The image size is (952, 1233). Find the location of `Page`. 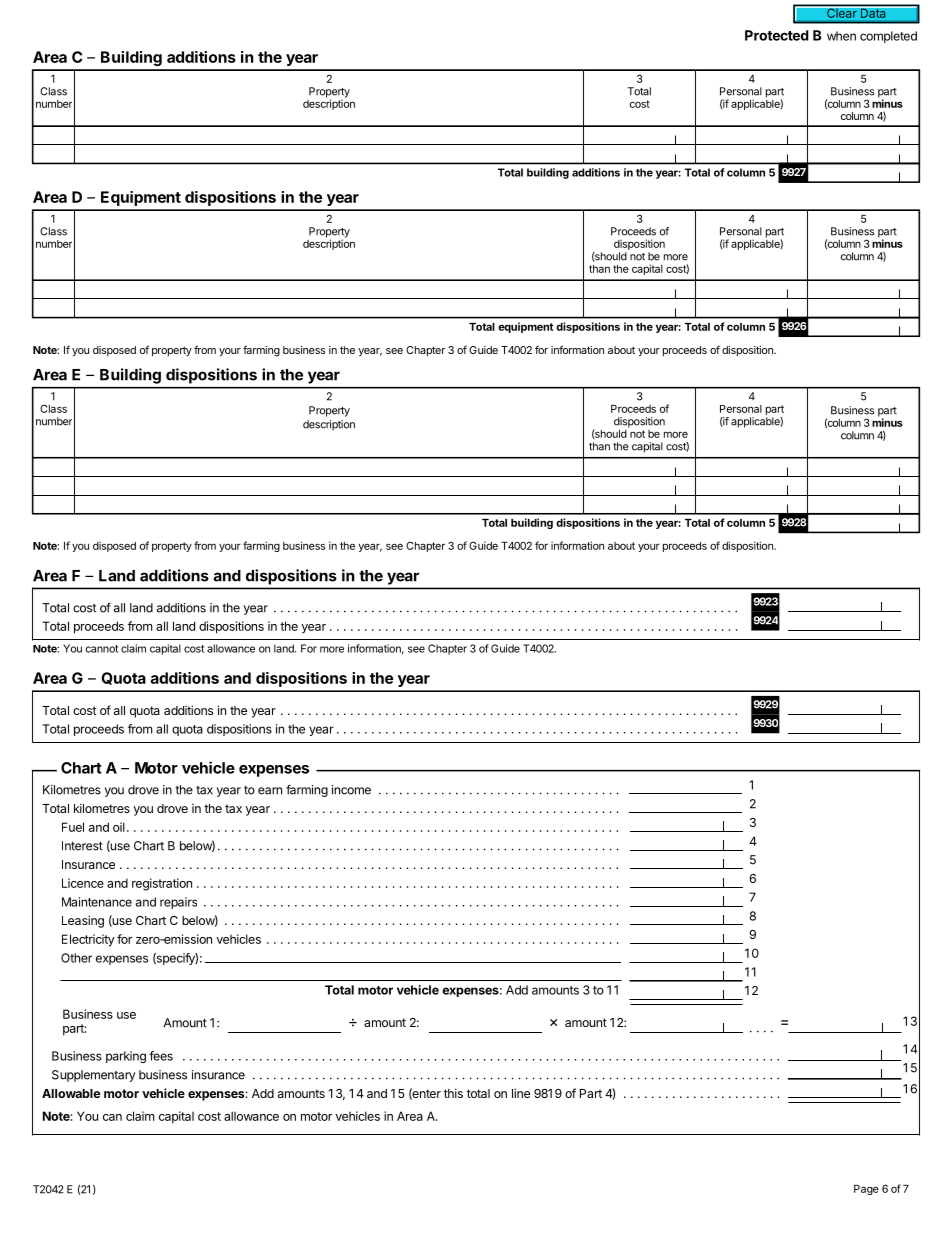

Page is located at coordinates (866, 1190).
